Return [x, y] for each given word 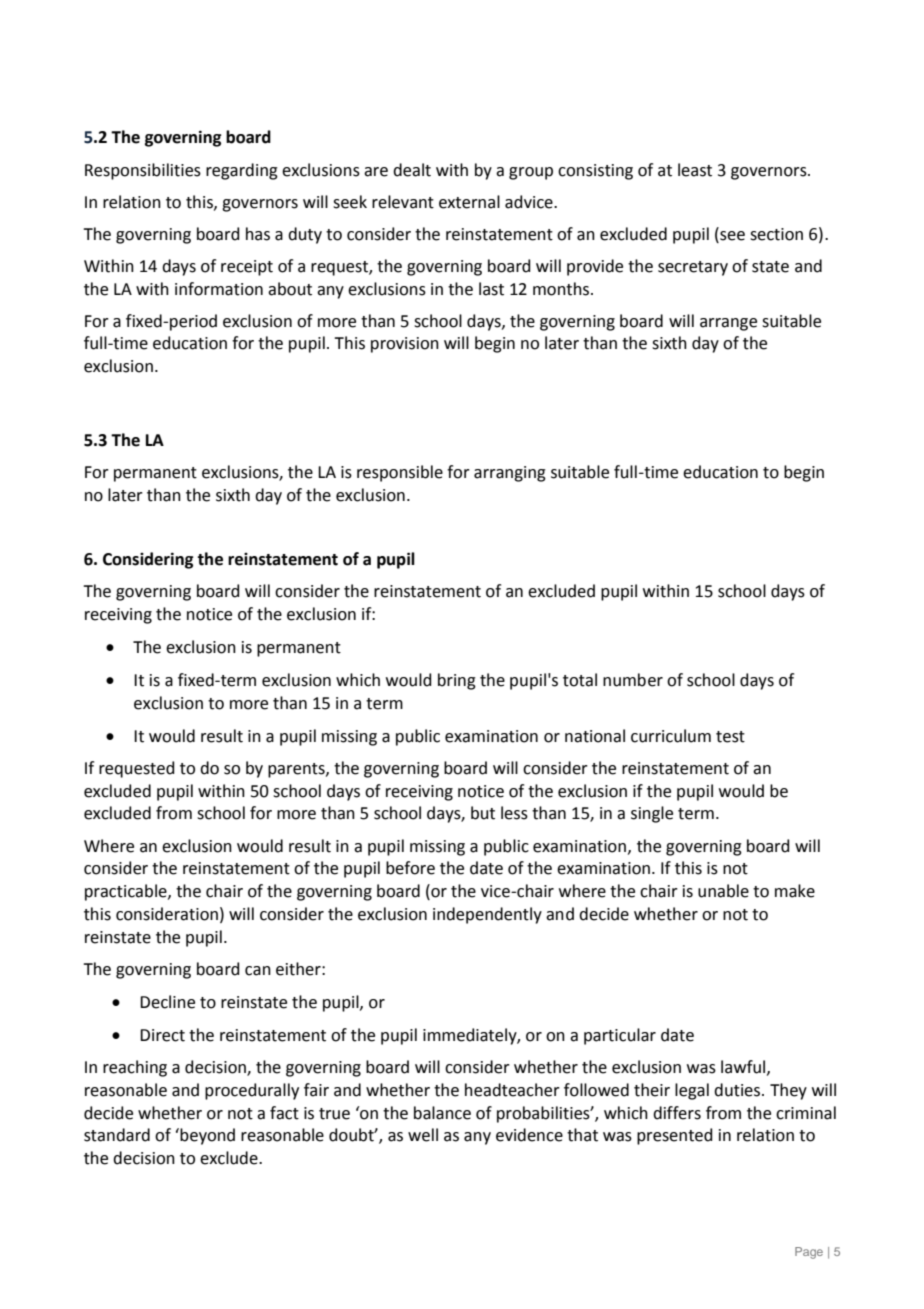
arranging [510, 474]
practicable [127, 892]
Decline [167, 1002]
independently [487, 915]
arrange [728, 324]
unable [723, 891]
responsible [400, 473]
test [730, 737]
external [469, 202]
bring [457, 681]
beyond [206, 1136]
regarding [242, 171]
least [695, 170]
